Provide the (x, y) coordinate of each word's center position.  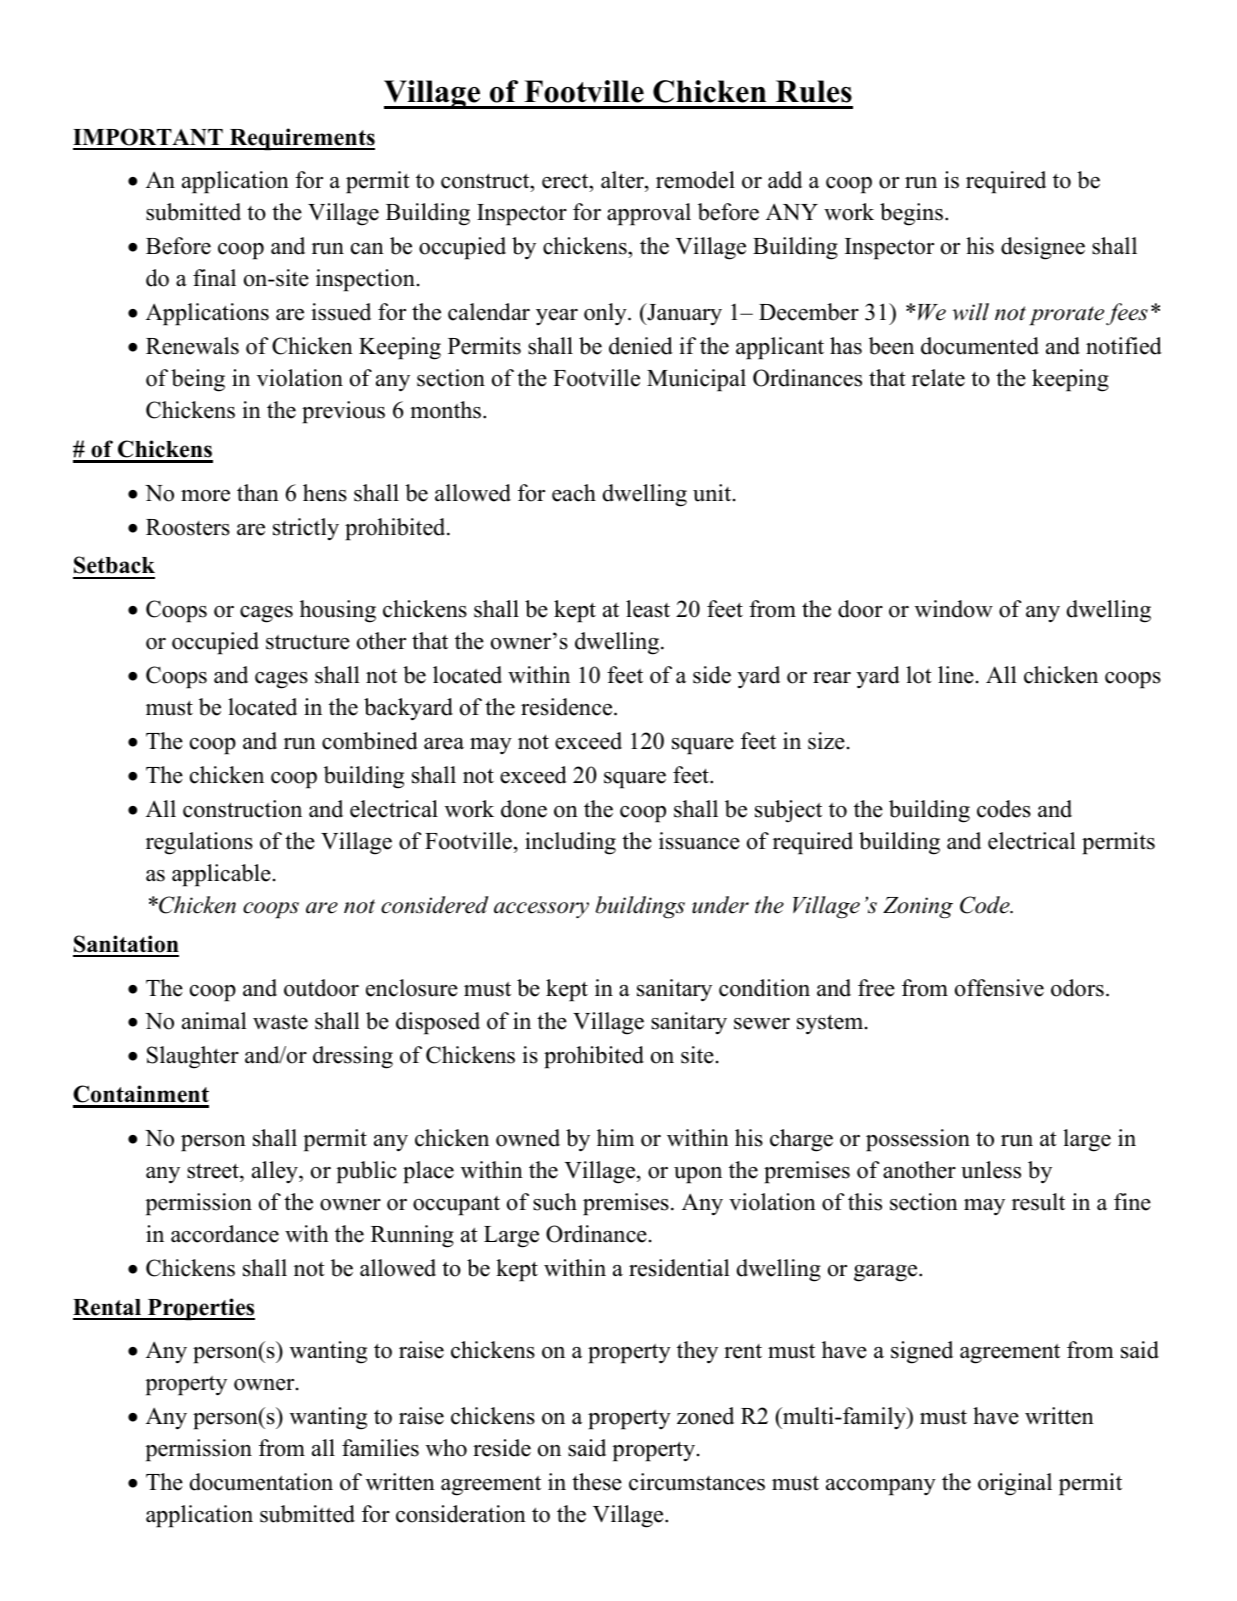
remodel (695, 180)
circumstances (697, 1482)
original (1015, 1484)
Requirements (301, 139)
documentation (261, 1482)
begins (911, 214)
